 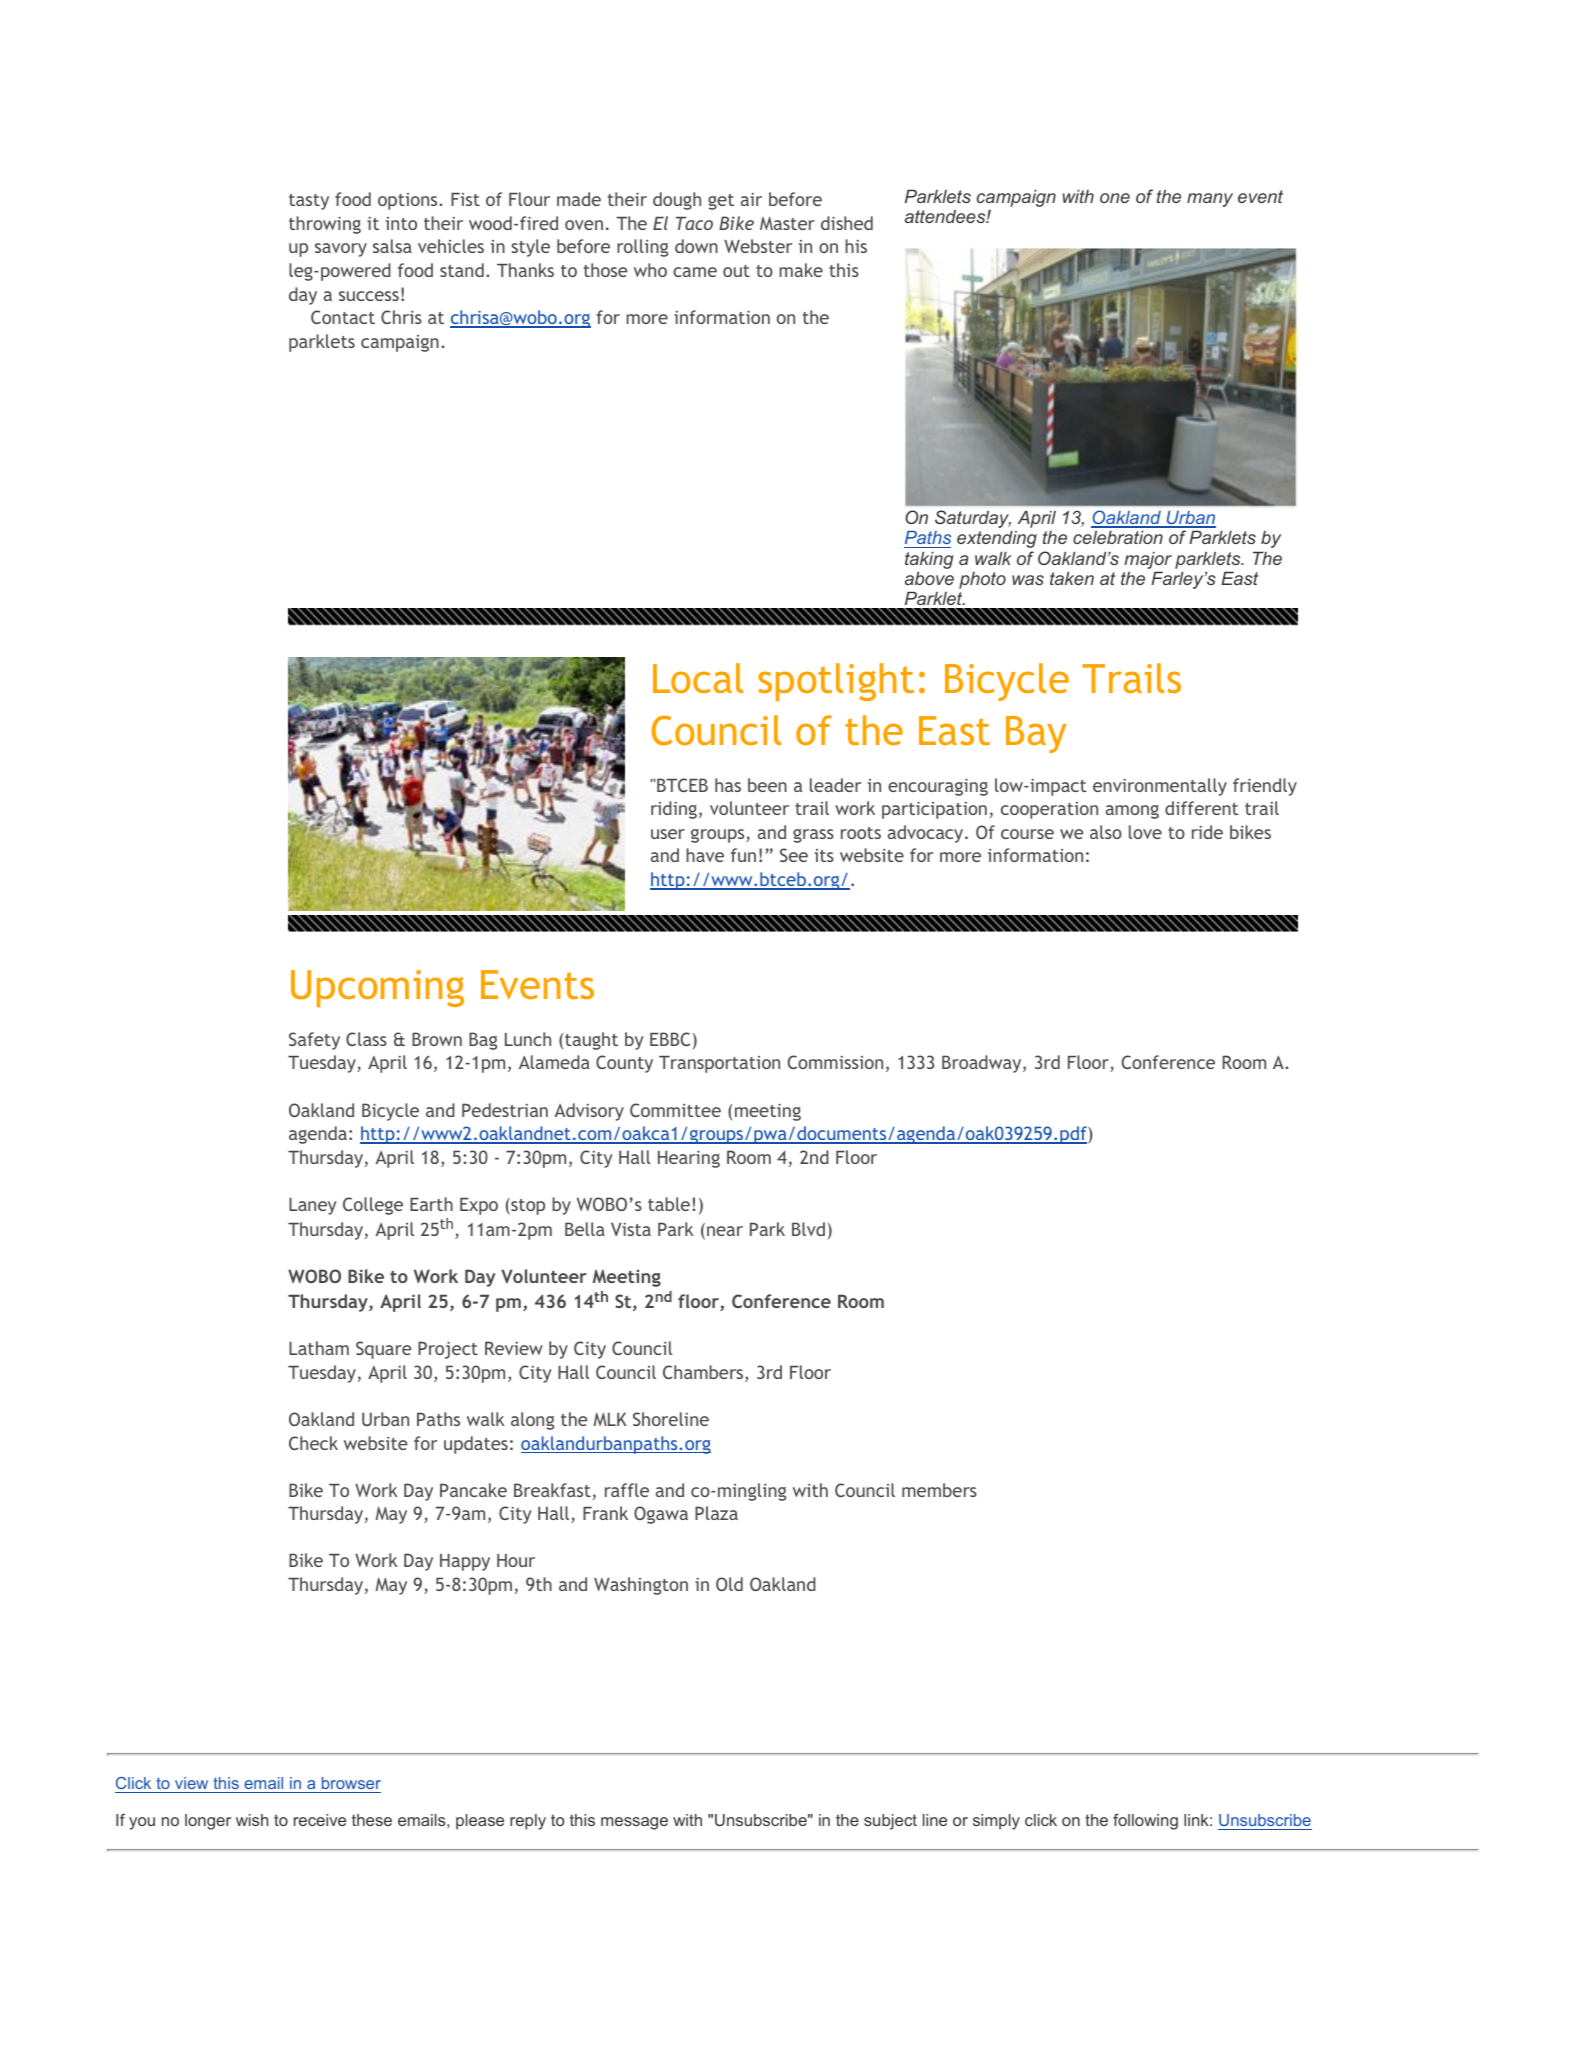 I want to click on spotlight, so click(x=836, y=682).
